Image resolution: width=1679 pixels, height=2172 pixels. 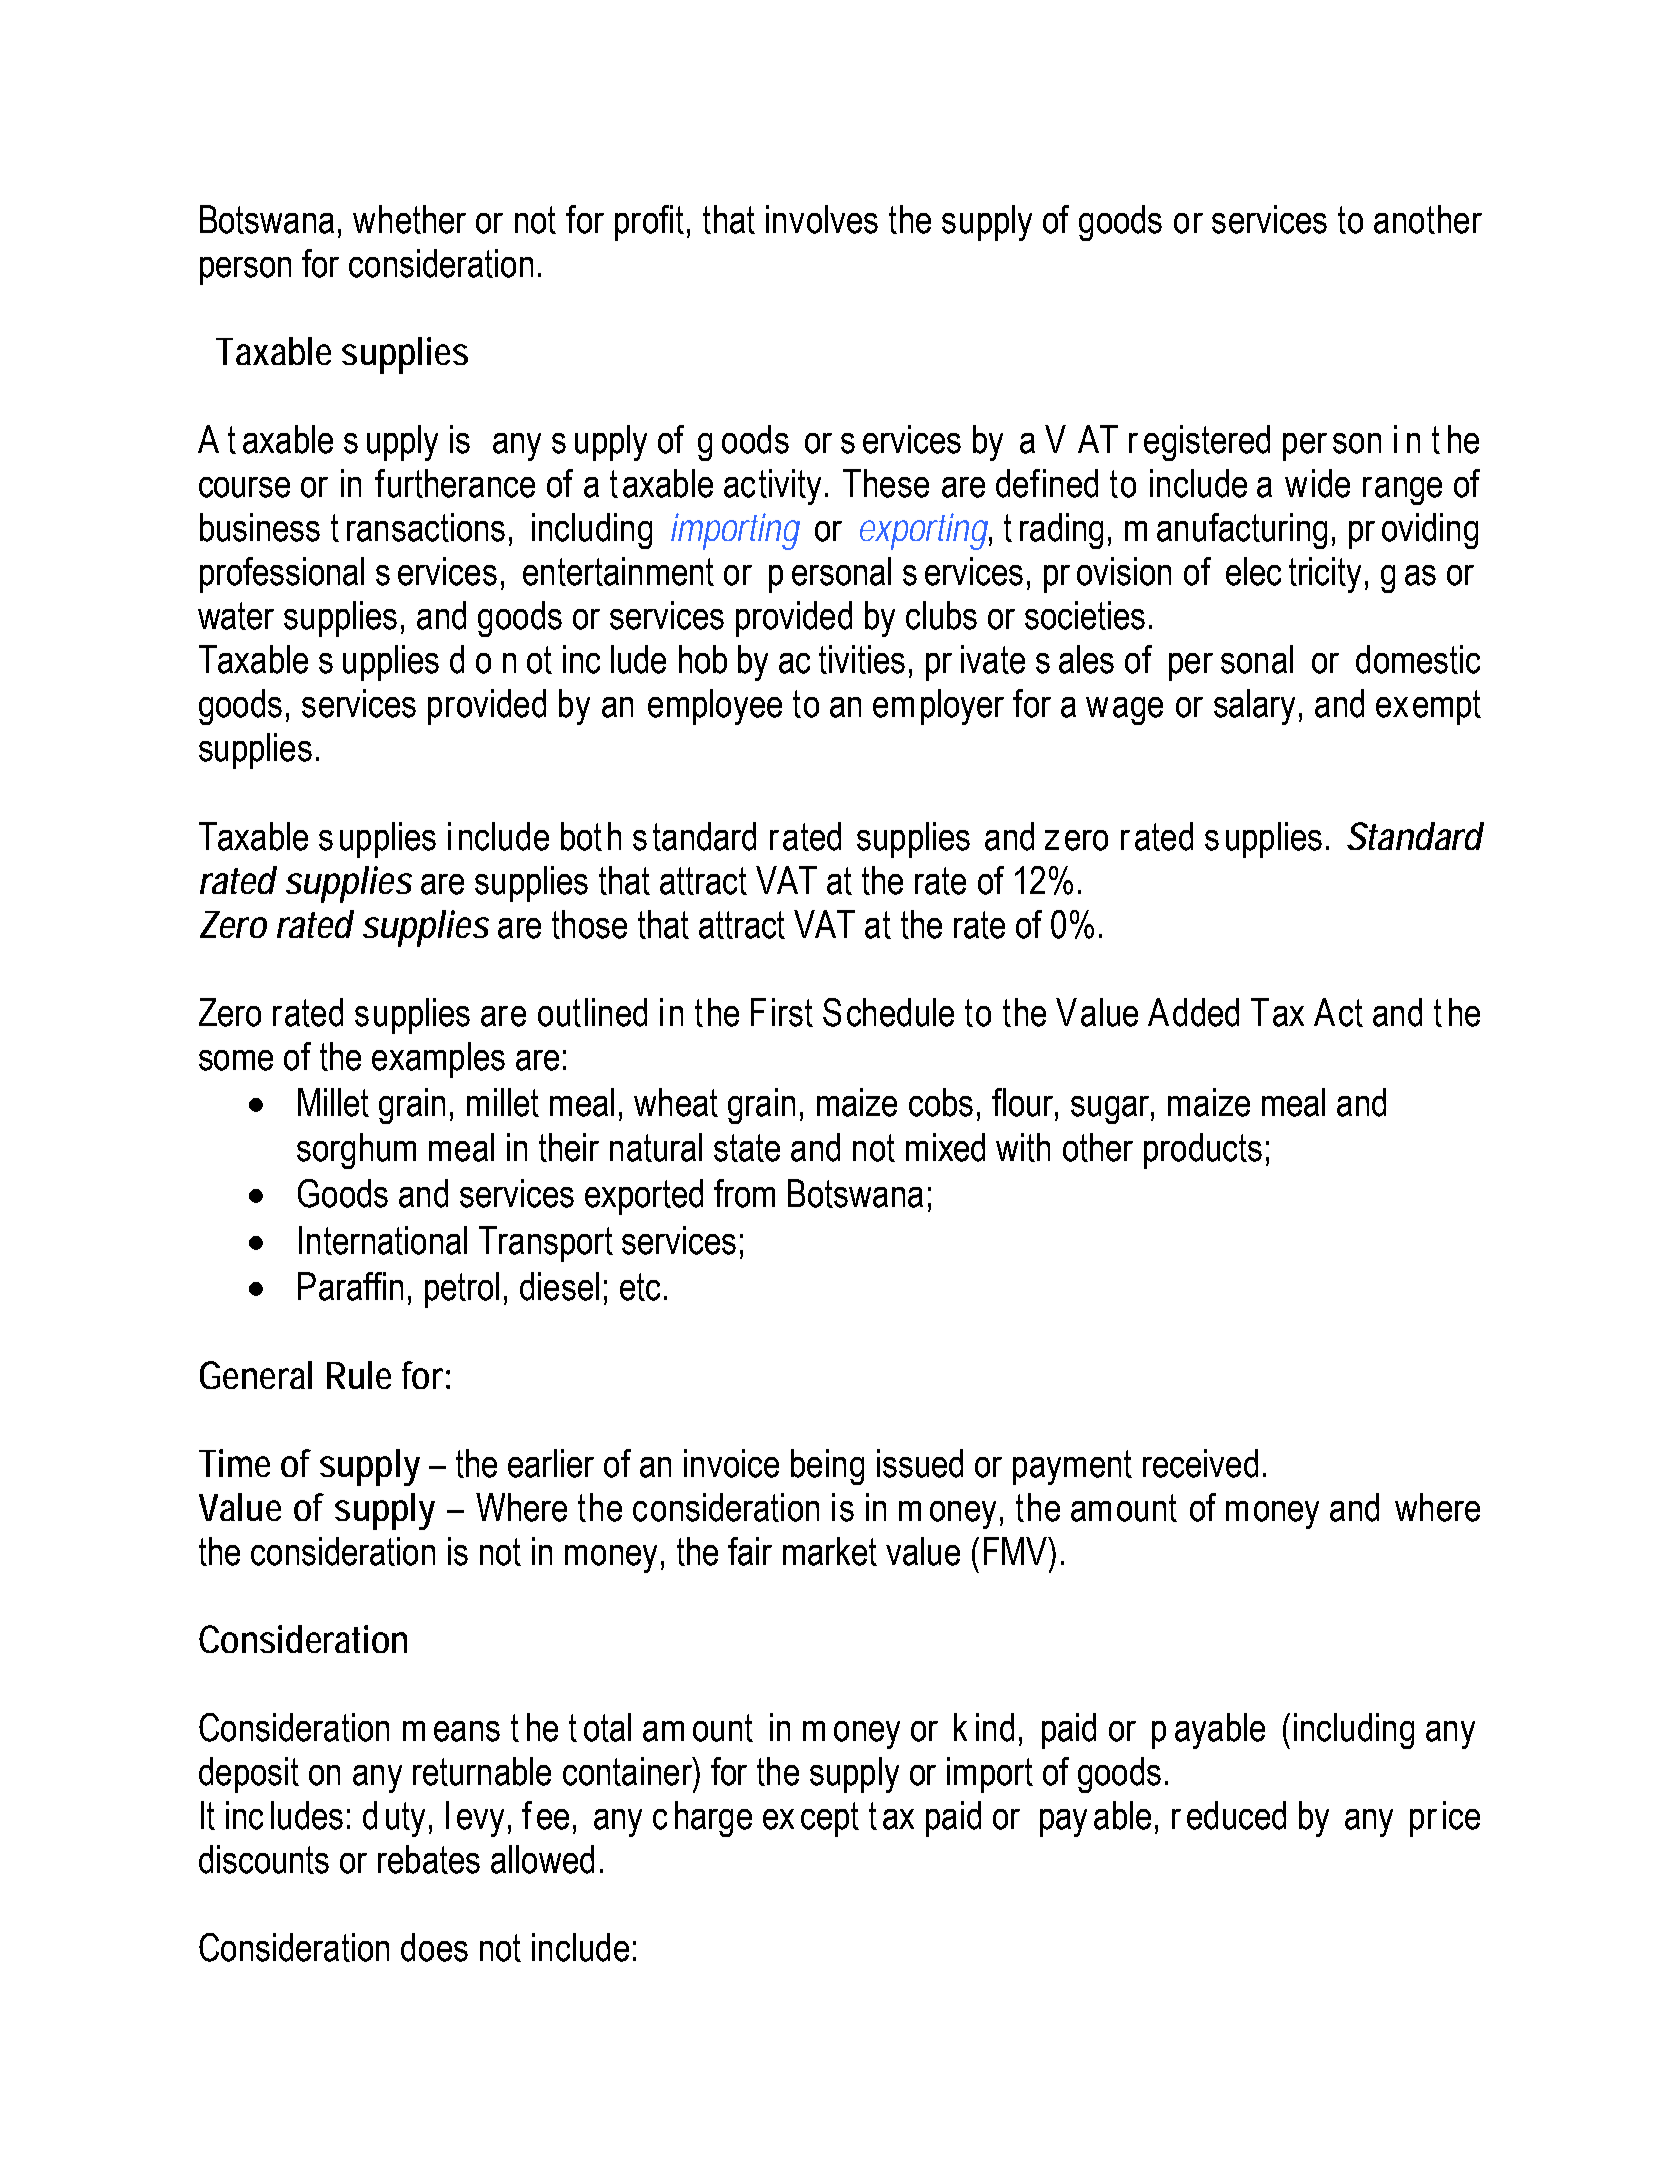 What do you see at coordinates (1203, 1151) in the image?
I see `products` at bounding box center [1203, 1151].
